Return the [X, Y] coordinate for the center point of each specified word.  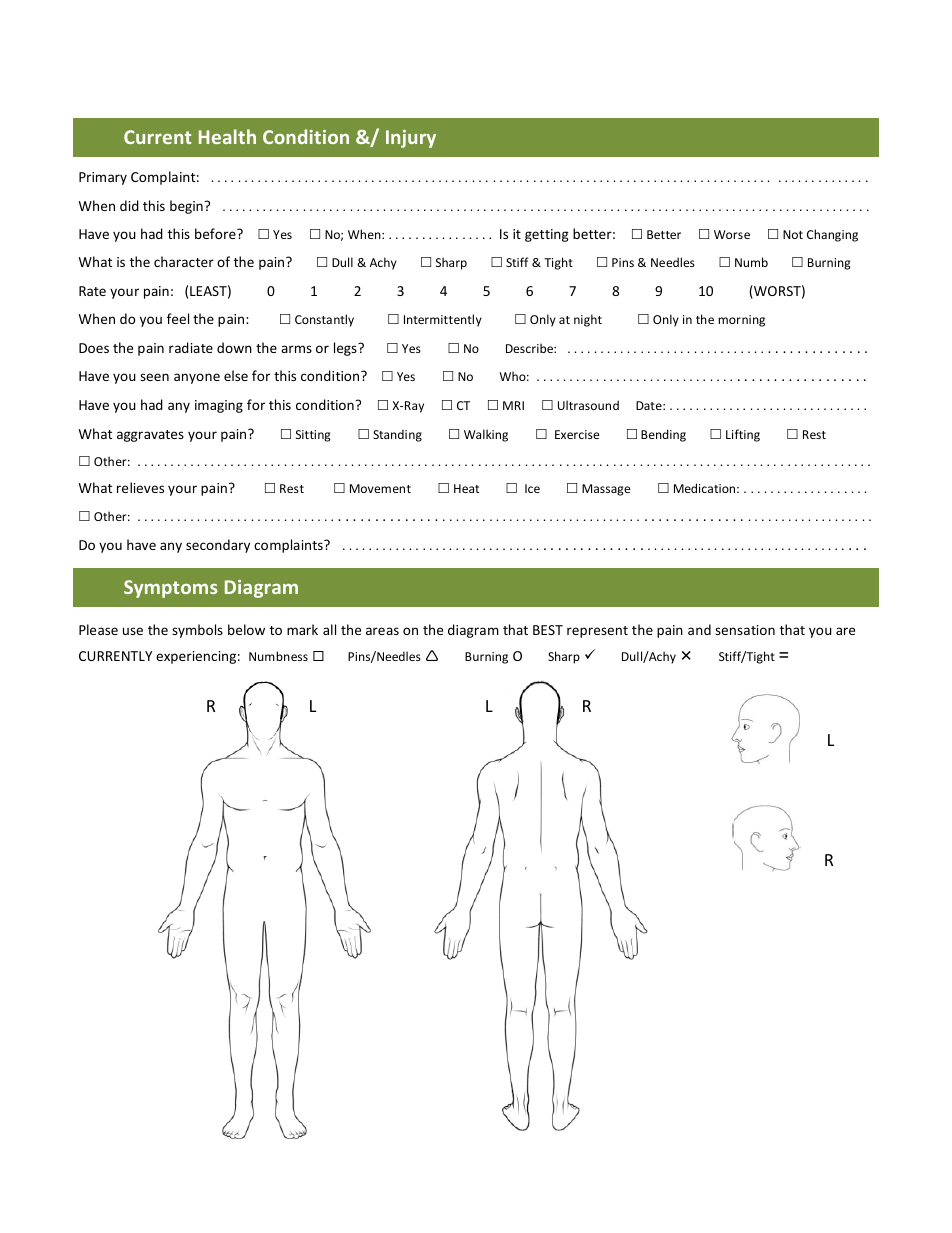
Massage [606, 490]
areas [382, 631]
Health [227, 136]
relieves [140, 487]
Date [650, 405]
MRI [513, 405]
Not [793, 234]
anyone [197, 378]
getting [547, 235]
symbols [197, 631]
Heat [466, 488]
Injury [411, 139]
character [184, 261]
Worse [732, 234]
